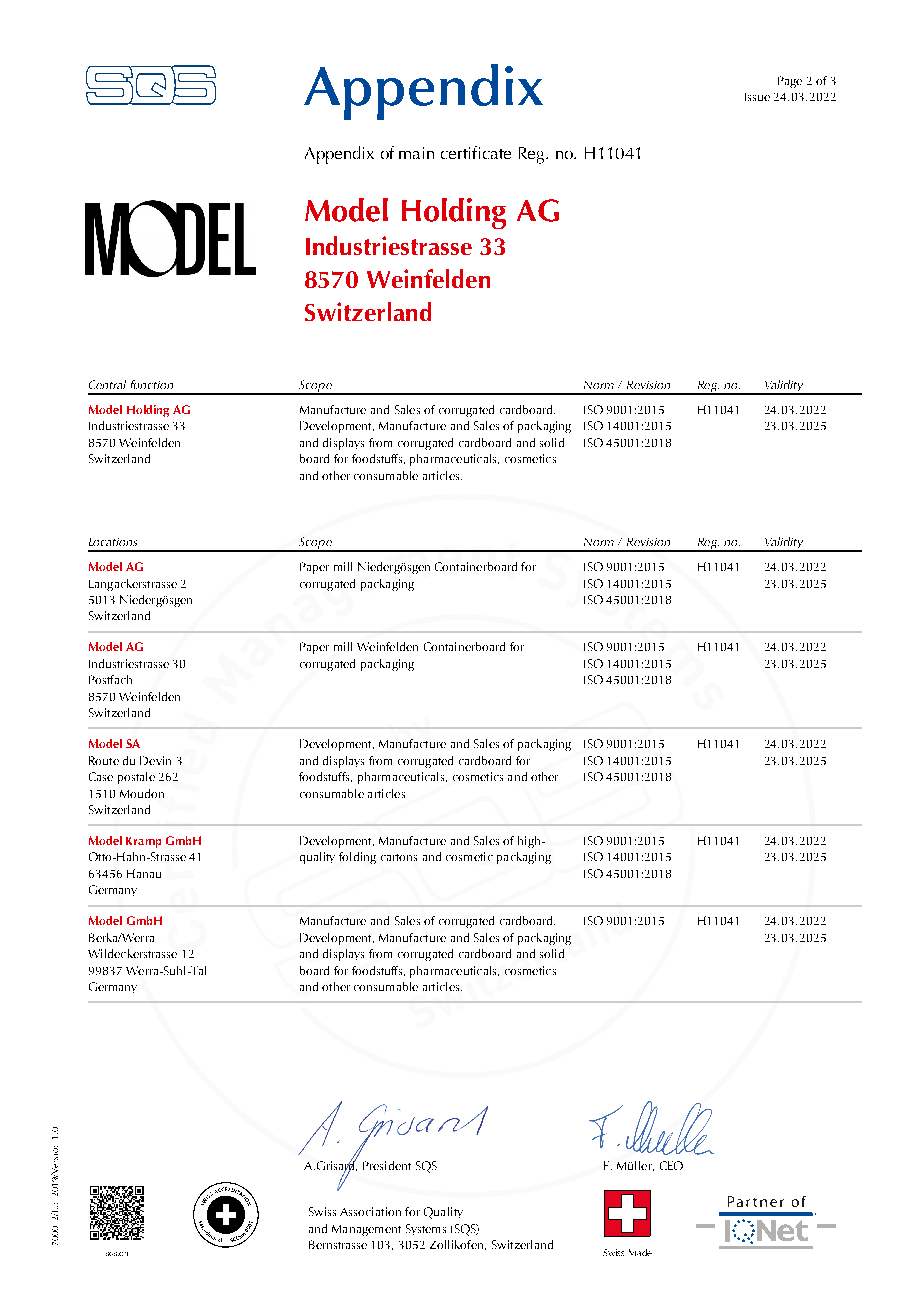 This document has height=1308, width=924. Describe the element at coordinates (640, 1252) in the document. I see `Made` at that location.
